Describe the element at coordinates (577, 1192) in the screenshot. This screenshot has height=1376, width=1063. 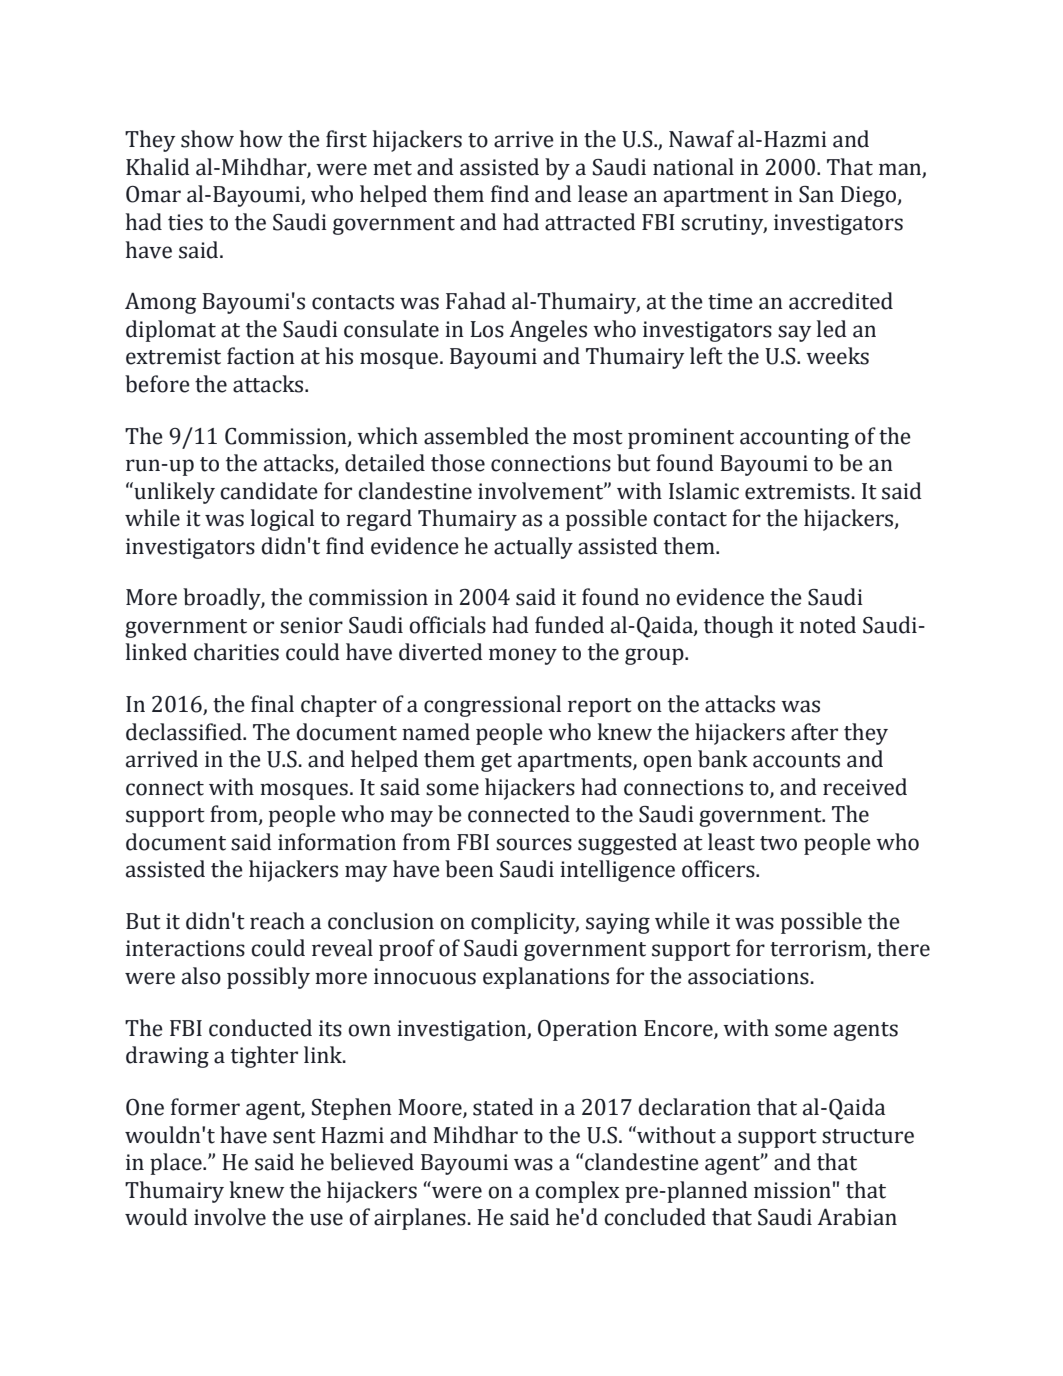
I see `complex` at that location.
